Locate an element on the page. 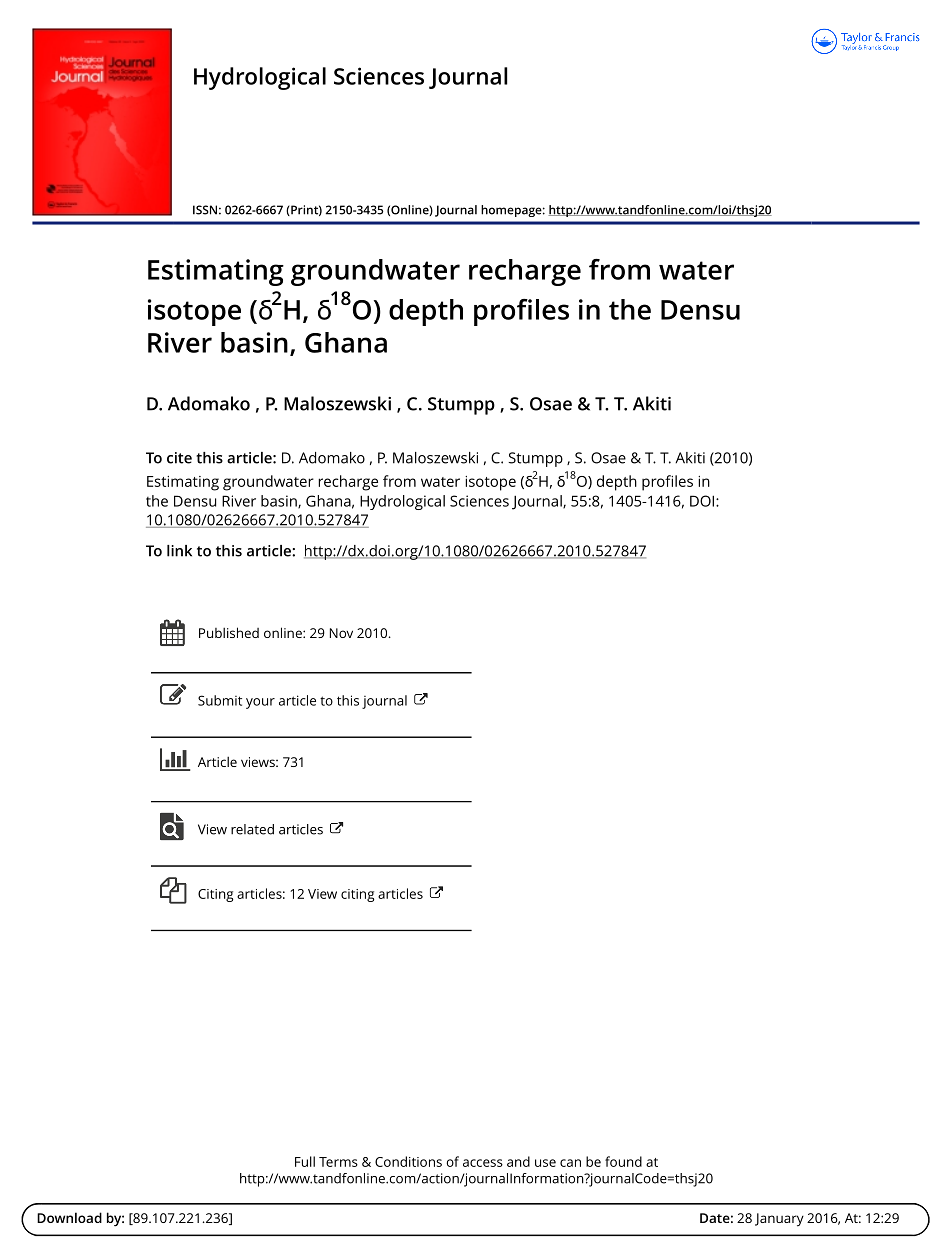 The image size is (952, 1251). link is located at coordinates (179, 551).
